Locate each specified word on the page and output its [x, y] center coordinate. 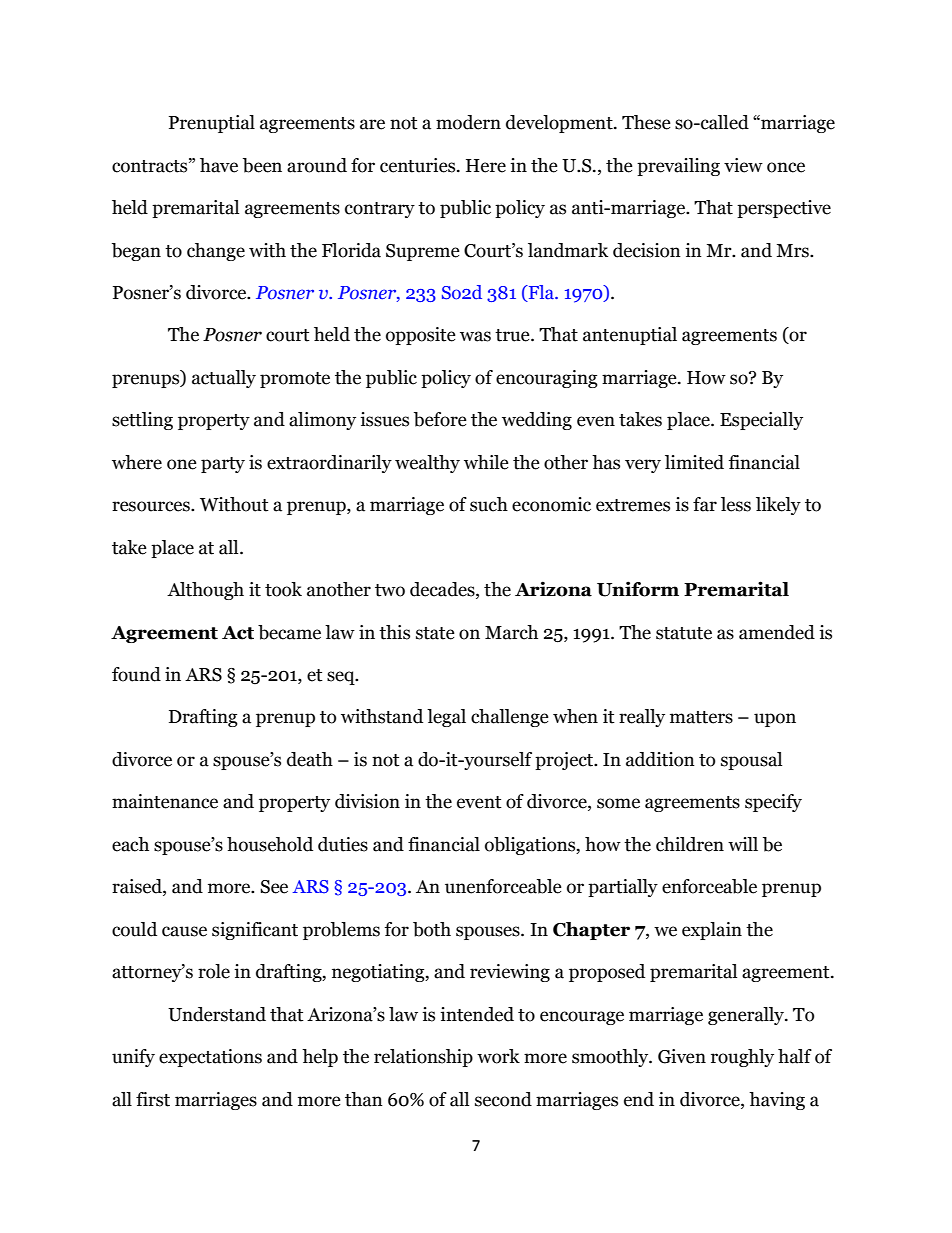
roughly [742, 1058]
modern [468, 122]
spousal [751, 761]
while [486, 462]
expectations [210, 1058]
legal [446, 718]
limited [694, 462]
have [219, 165]
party [223, 465]
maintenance [165, 801]
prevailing [678, 167]
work [498, 1056]
